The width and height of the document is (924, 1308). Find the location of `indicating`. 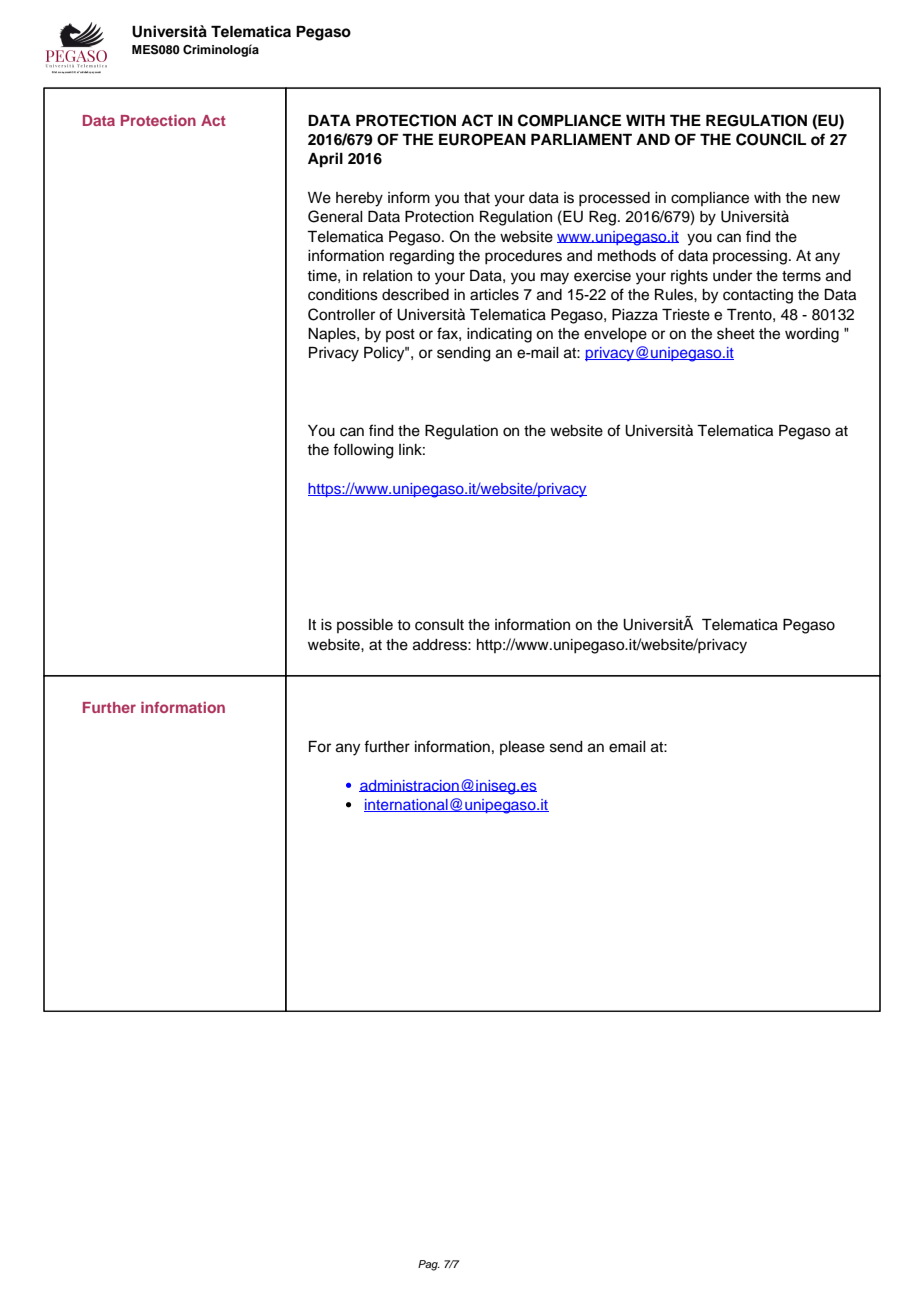

indicating is located at coordinates (499, 335).
